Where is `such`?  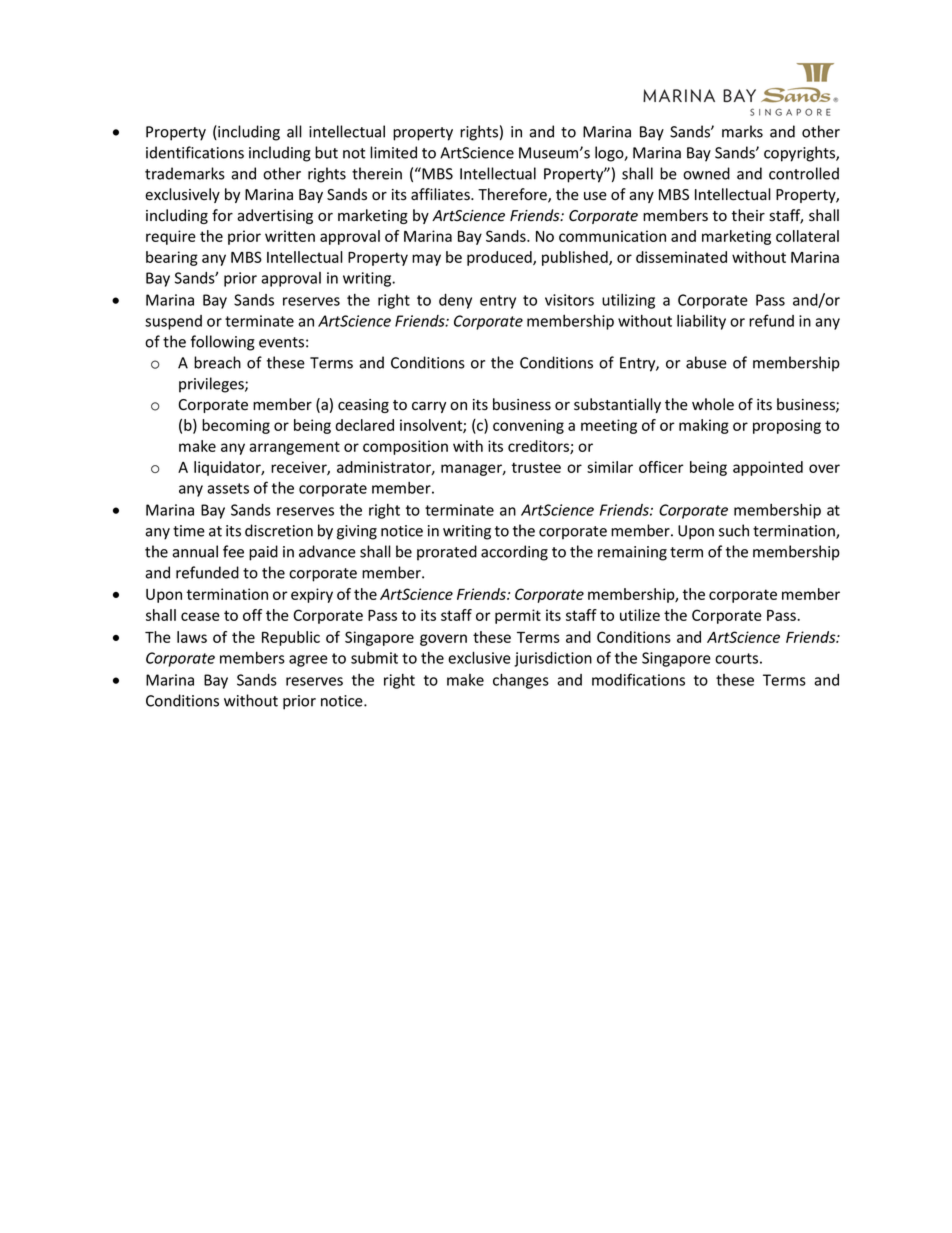
such is located at coordinates (734, 530).
